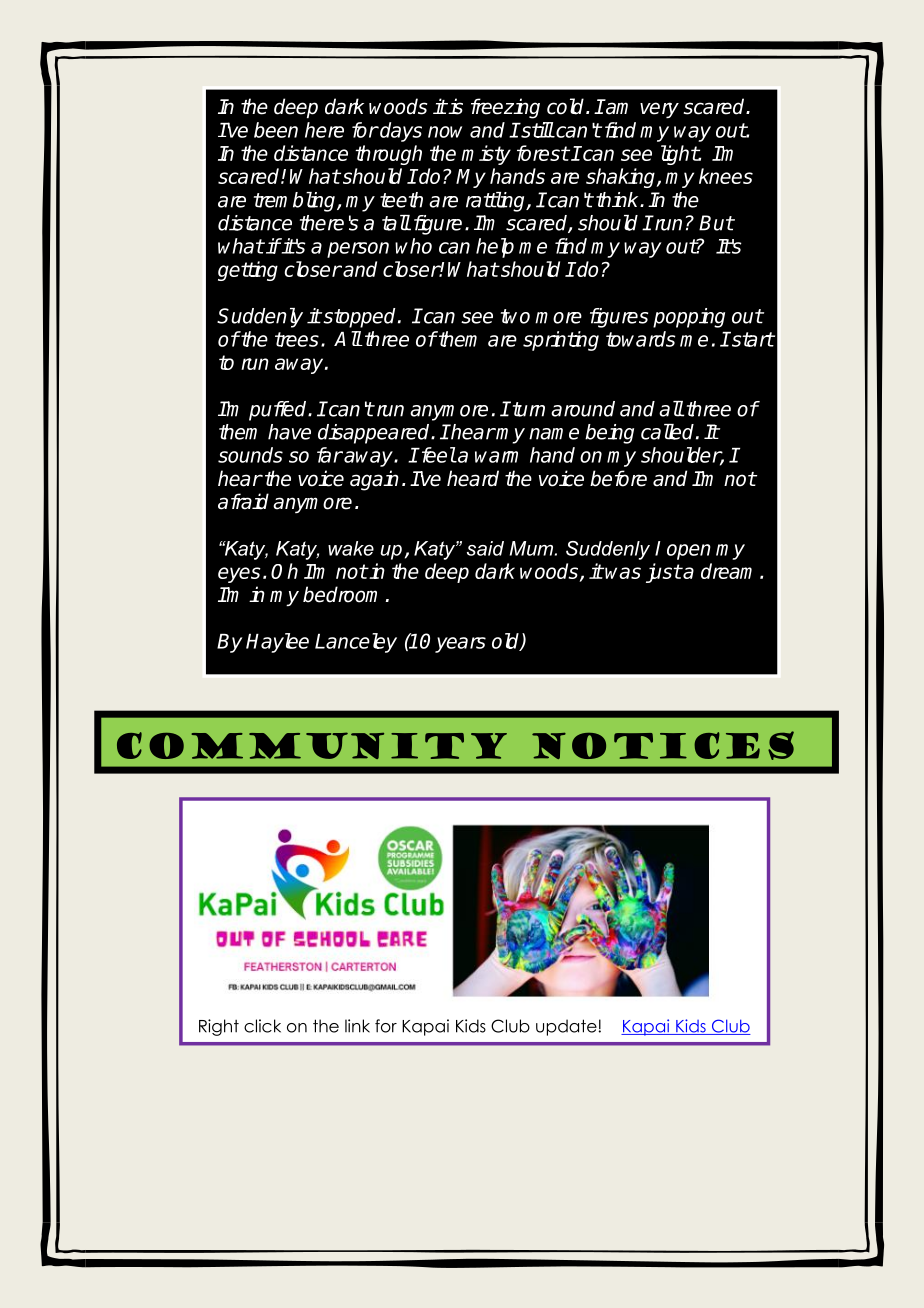  What do you see at coordinates (262, 1026) in the document?
I see `click` at bounding box center [262, 1026].
